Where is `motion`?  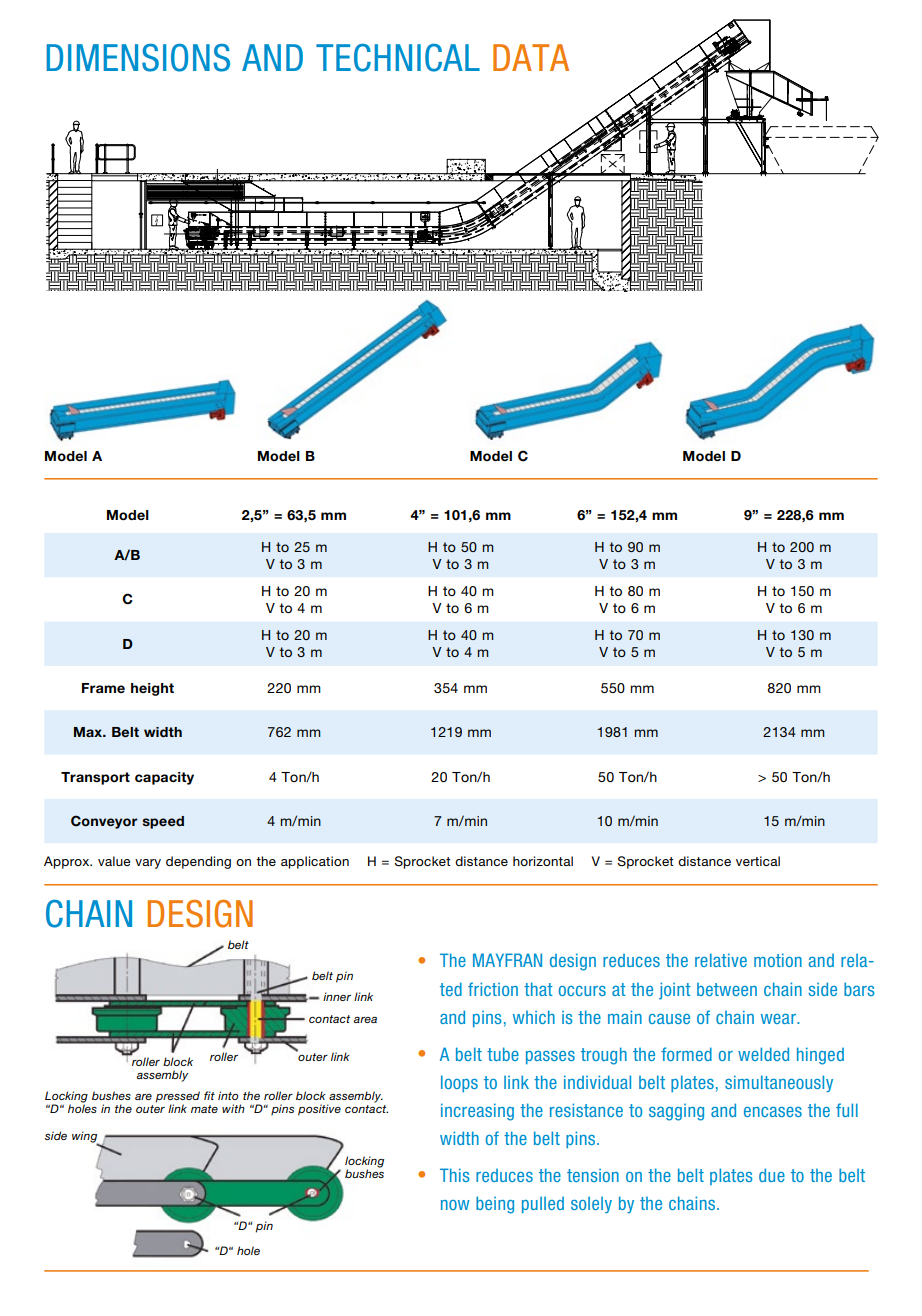 motion is located at coordinates (778, 960).
